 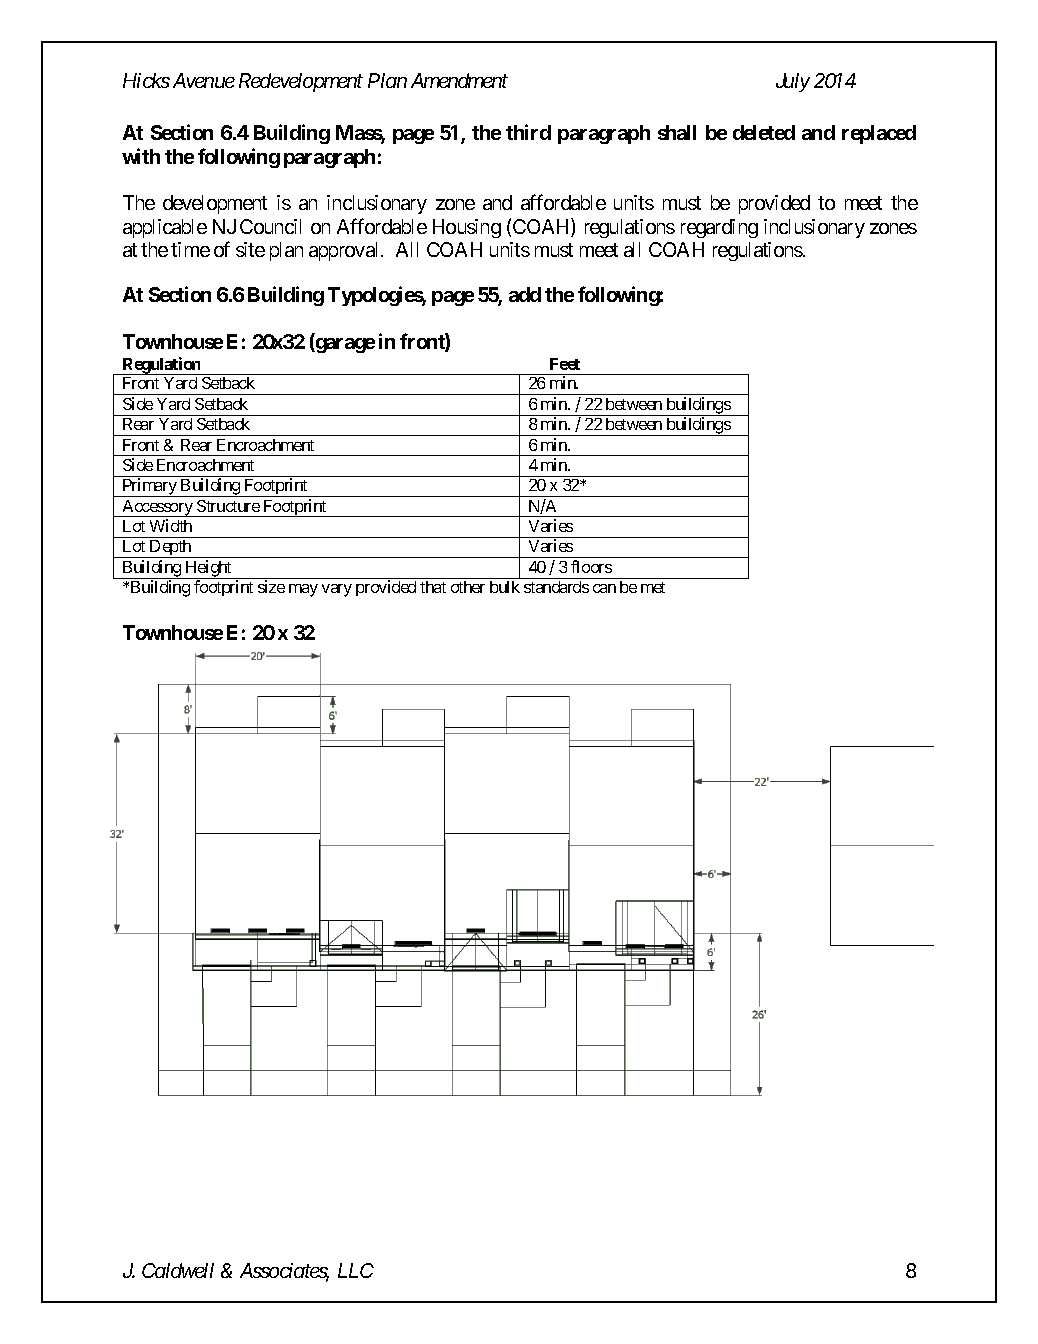 I want to click on deleted, so click(x=764, y=132).
